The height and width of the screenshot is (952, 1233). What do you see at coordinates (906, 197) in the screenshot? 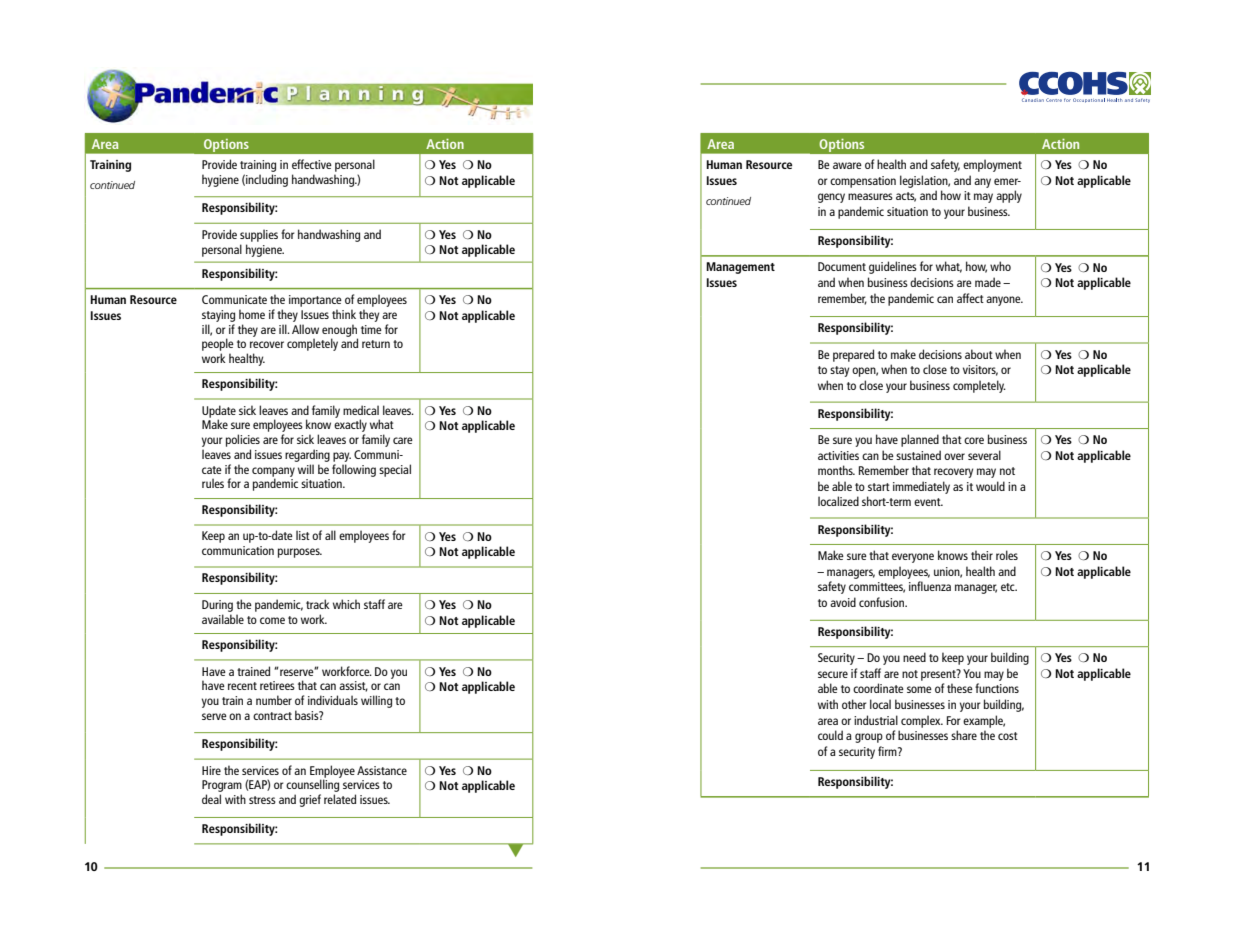
I see `acts` at bounding box center [906, 197].
